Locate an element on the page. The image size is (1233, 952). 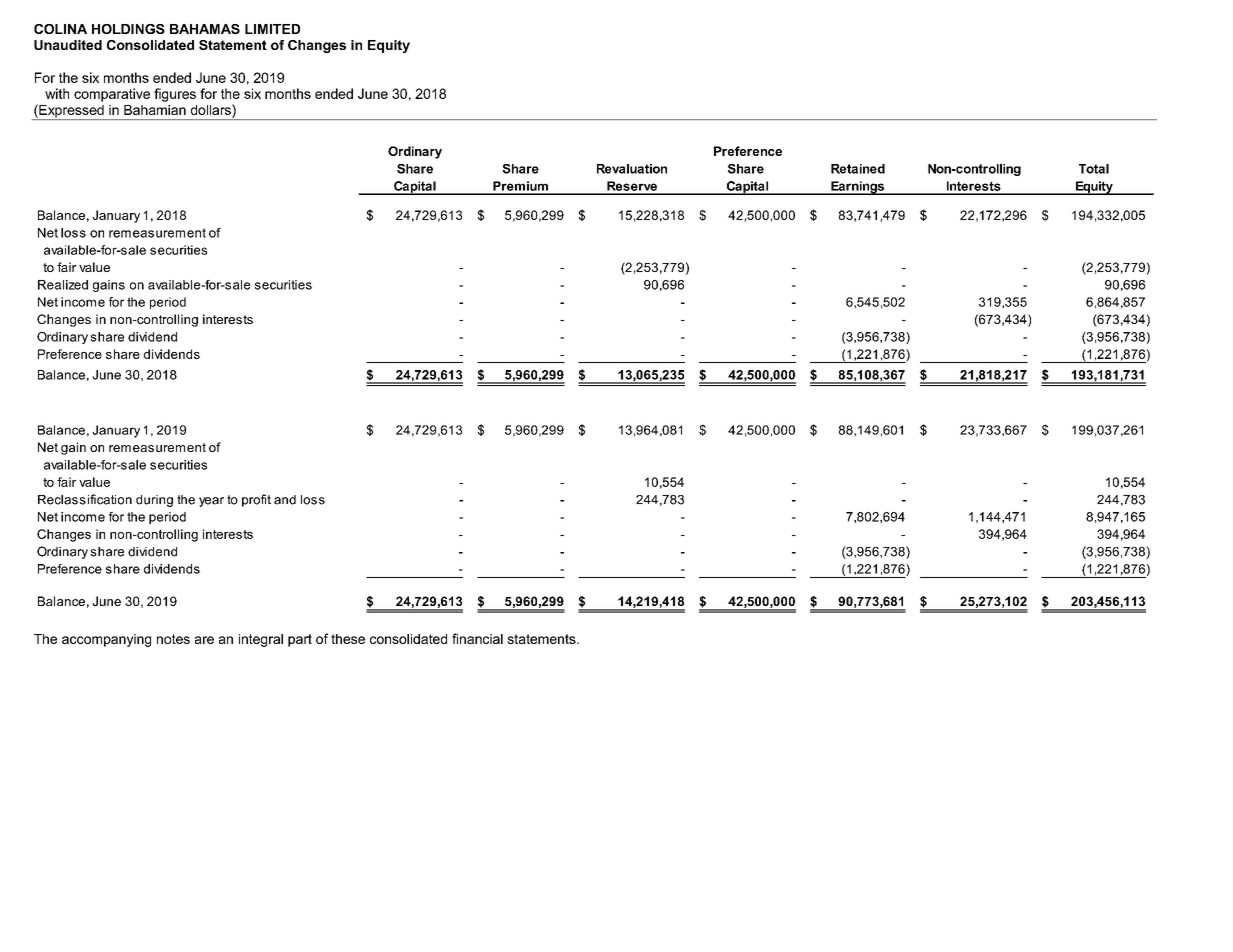
notes is located at coordinates (173, 639).
